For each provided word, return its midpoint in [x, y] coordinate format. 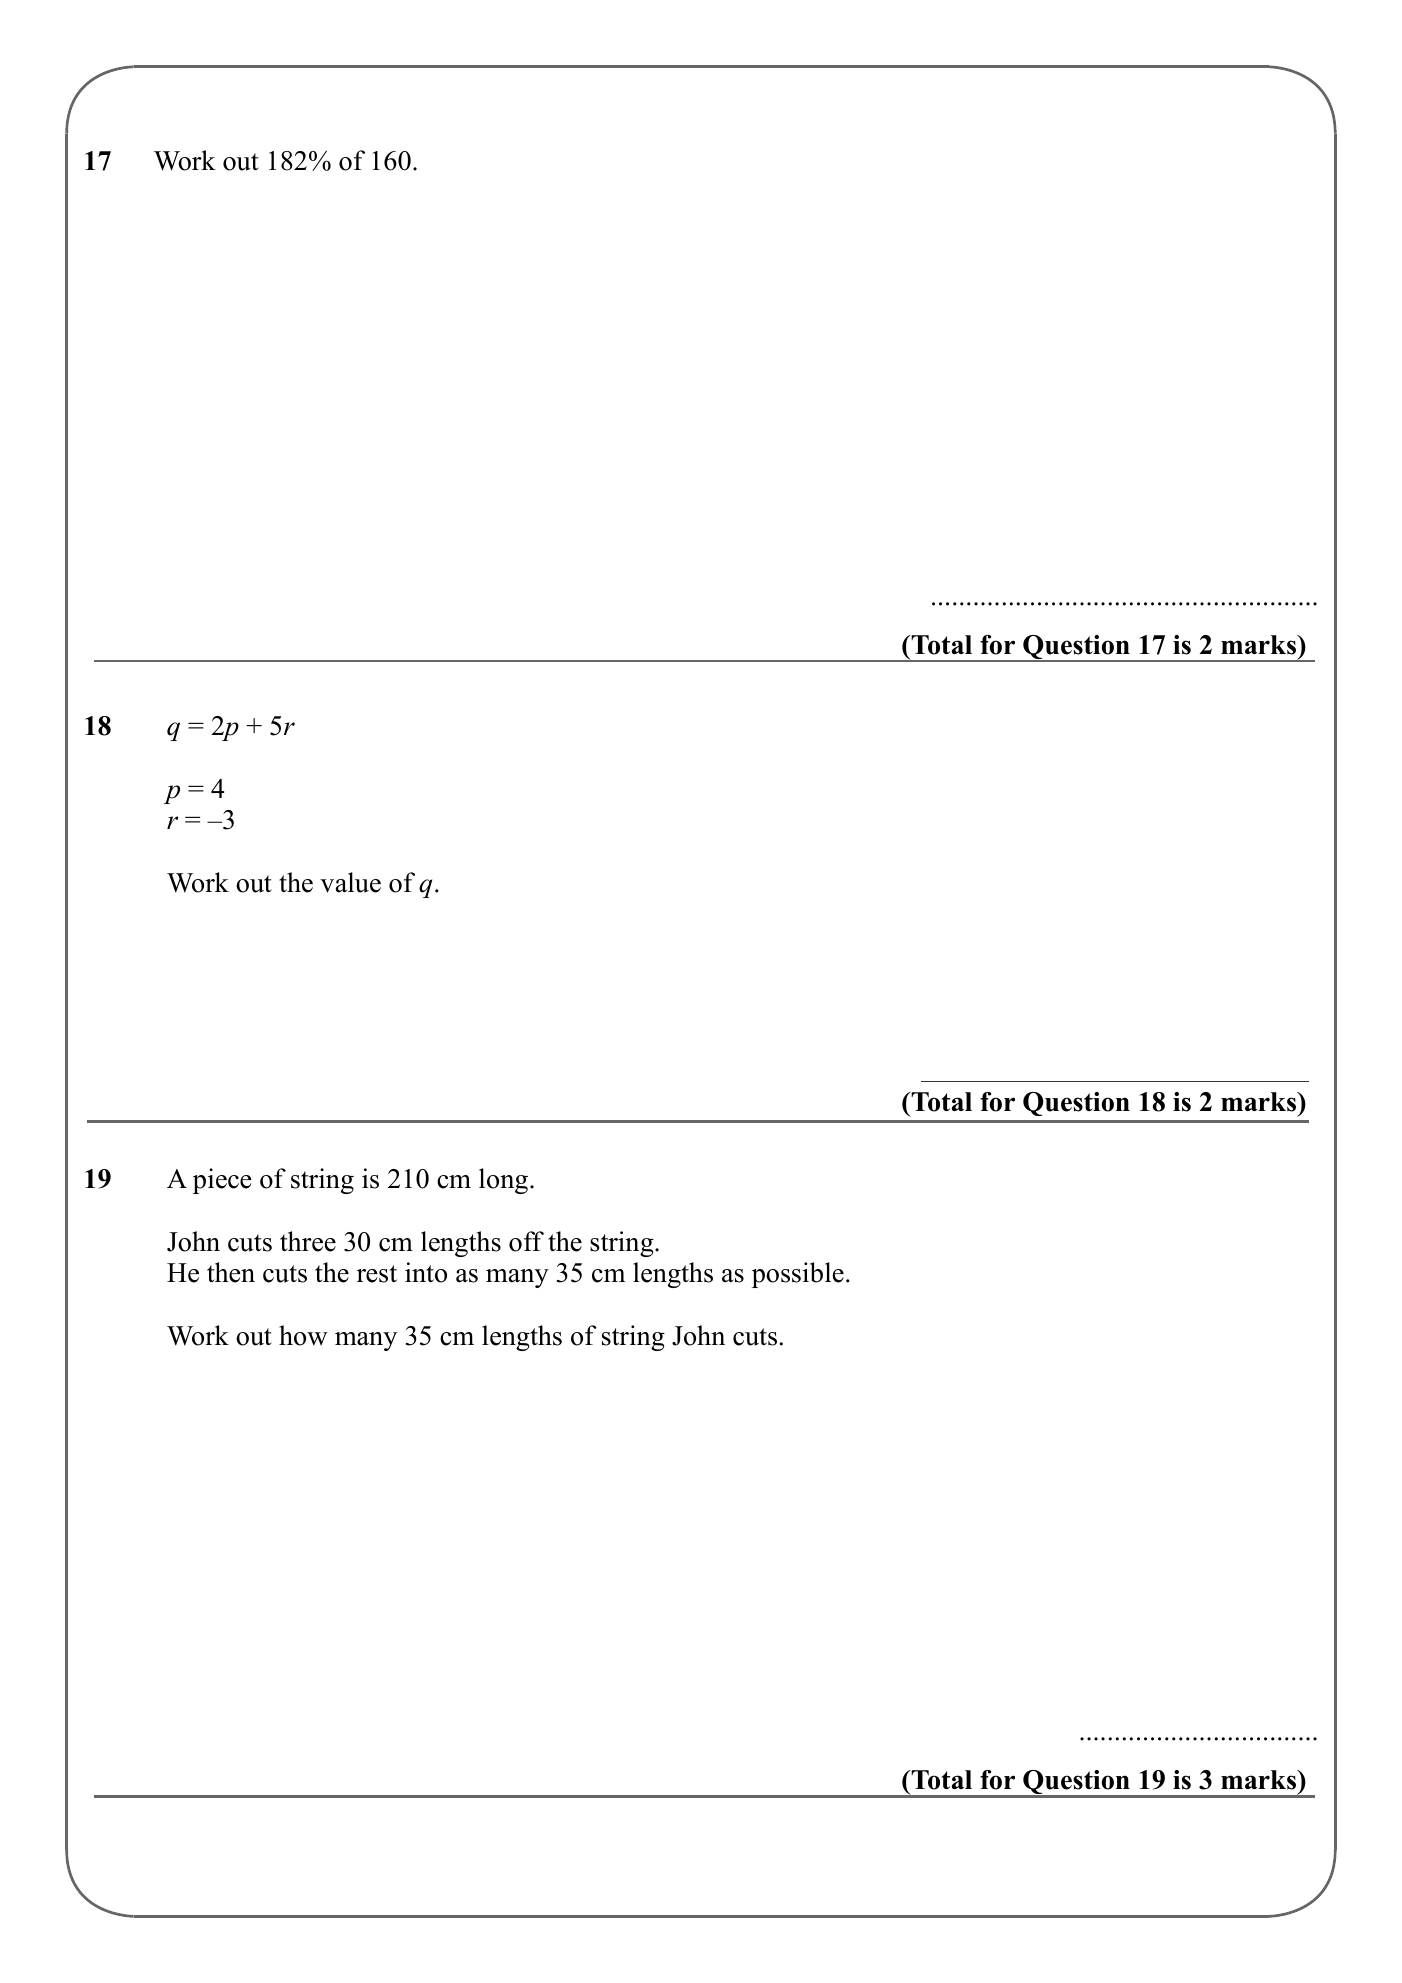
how [303, 1335]
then [231, 1272]
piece [222, 1181]
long [505, 1181]
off [526, 1241]
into [426, 1272]
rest [377, 1274]
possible [798, 1275]
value [350, 882]
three [308, 1241]
